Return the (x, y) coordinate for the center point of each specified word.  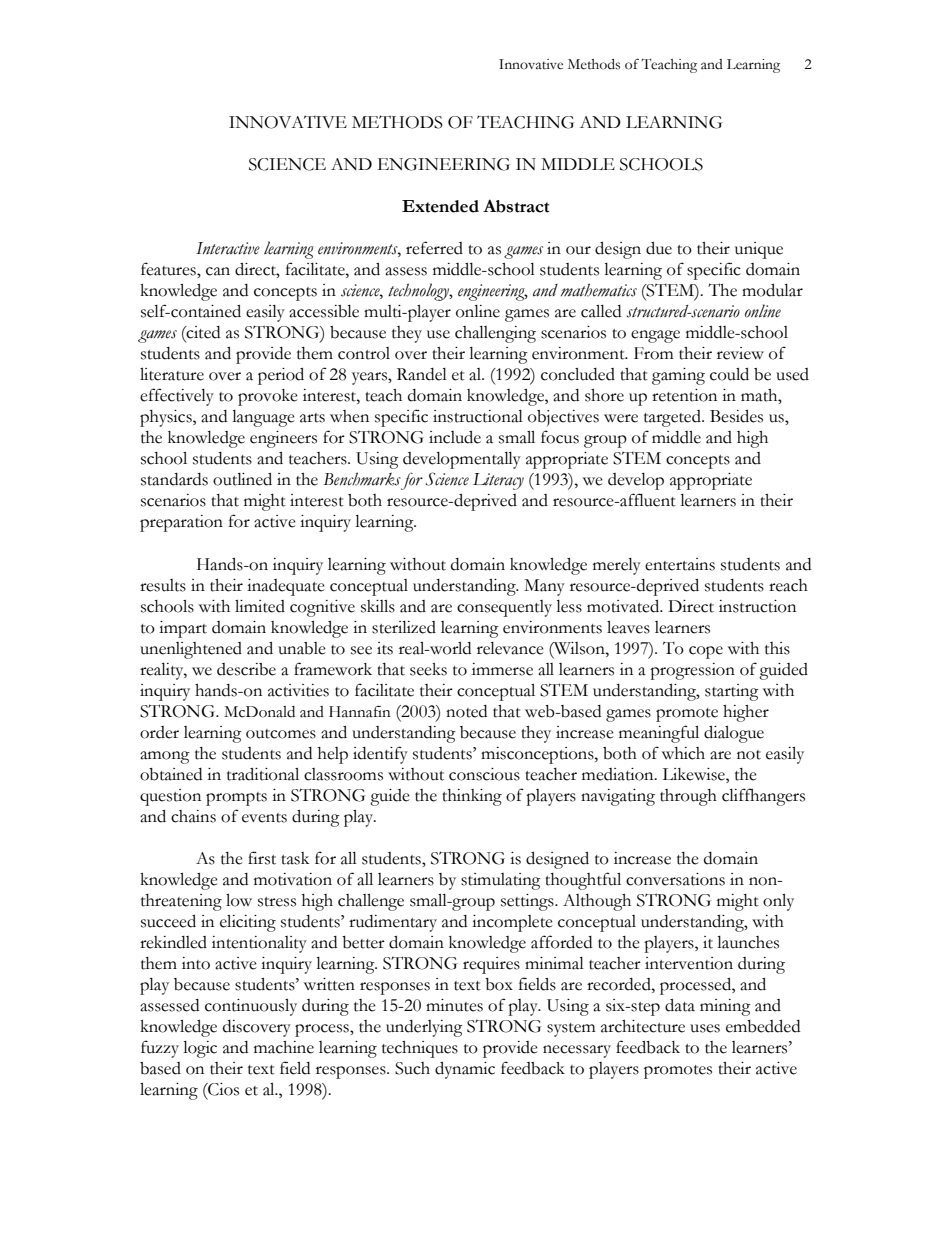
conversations (675, 879)
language (263, 418)
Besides (736, 416)
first (262, 858)
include (455, 437)
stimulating (501, 881)
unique (759, 250)
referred (434, 248)
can (218, 271)
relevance (510, 648)
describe (246, 669)
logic (200, 1049)
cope (706, 652)
